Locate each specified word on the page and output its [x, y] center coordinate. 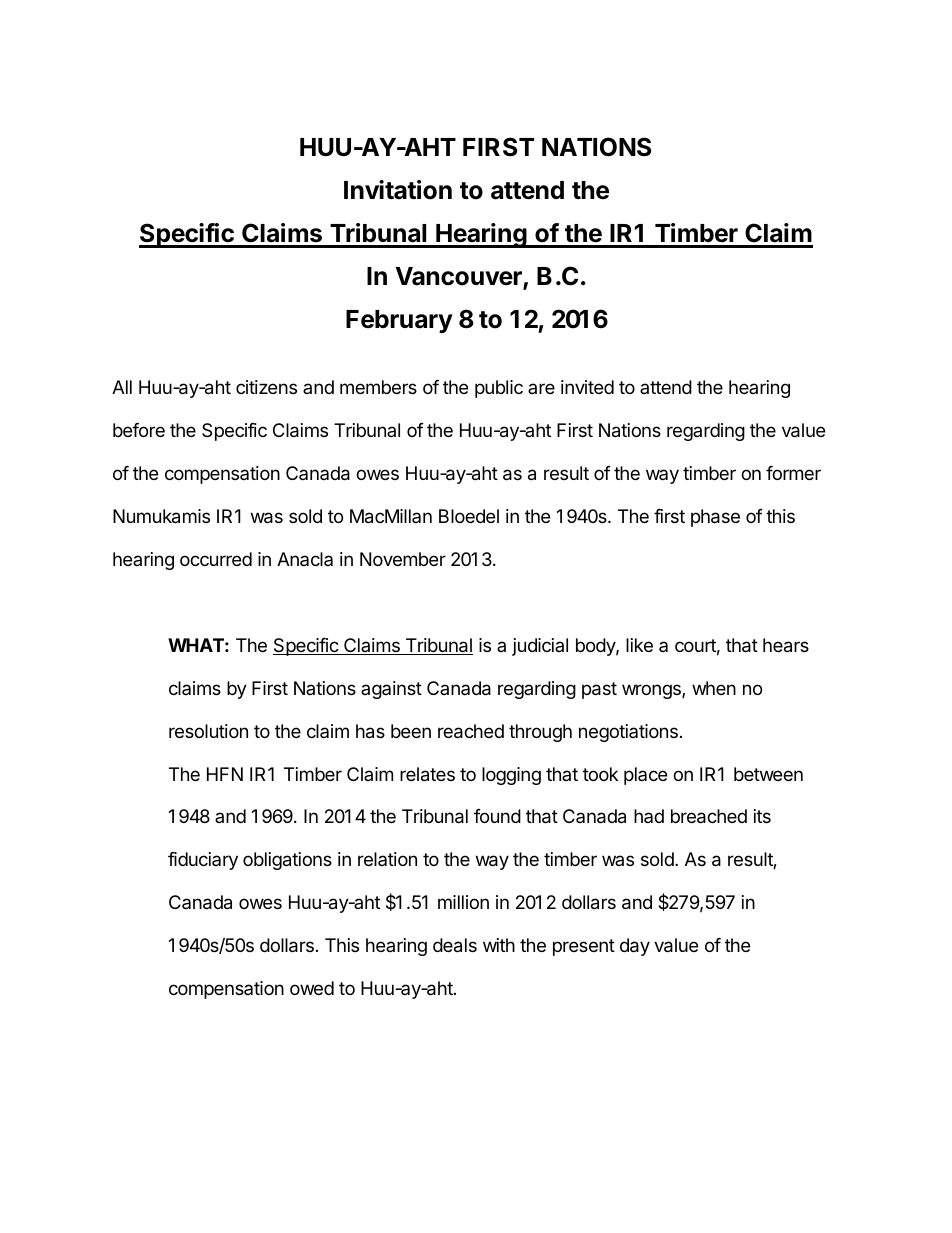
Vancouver [459, 277]
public [499, 389]
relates [427, 774]
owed [312, 988]
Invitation [398, 190]
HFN [225, 774]
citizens [266, 387]
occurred [216, 559]
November [403, 559]
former [793, 473]
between [768, 774]
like [639, 645]
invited [587, 387]
